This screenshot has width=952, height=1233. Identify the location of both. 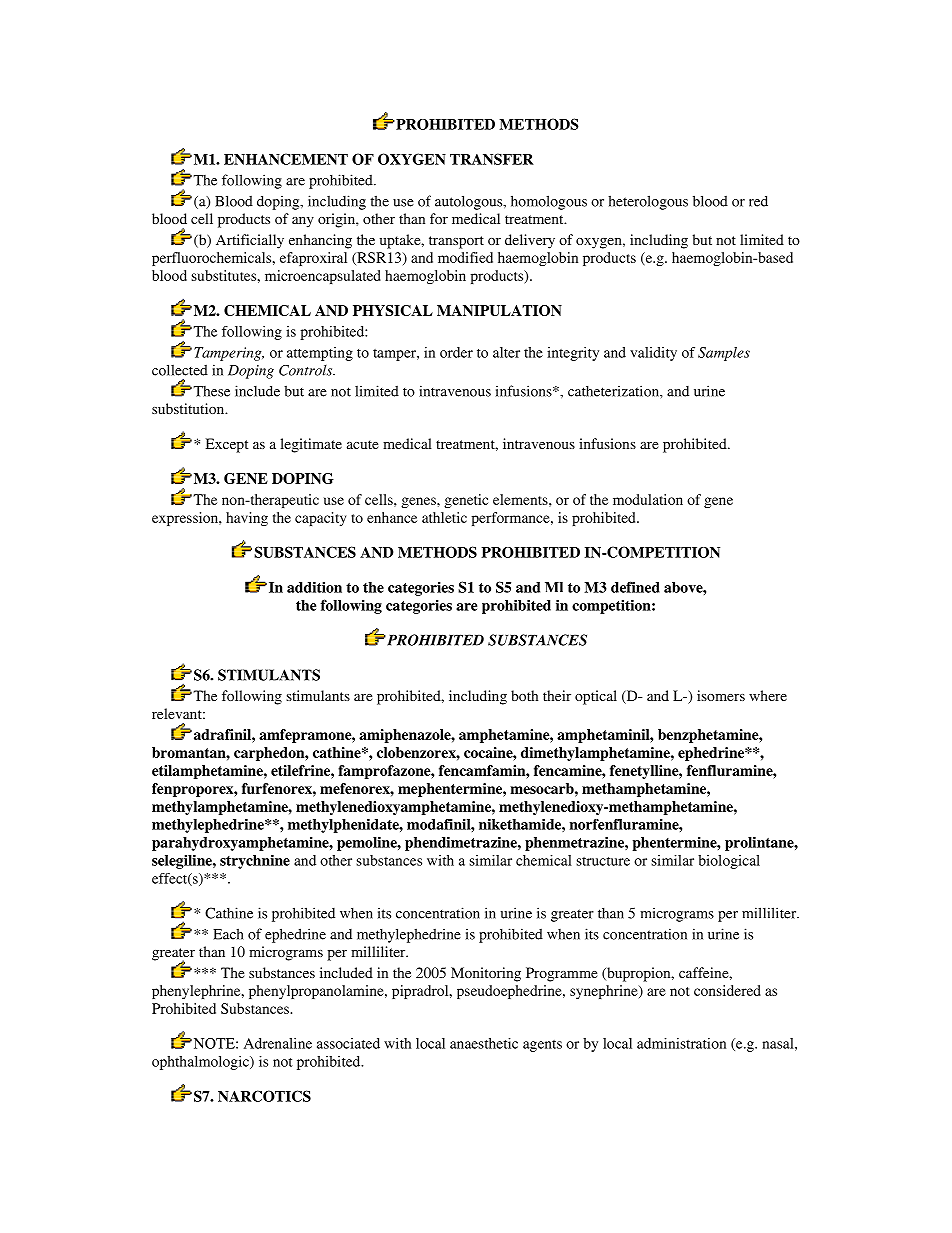
(524, 695).
